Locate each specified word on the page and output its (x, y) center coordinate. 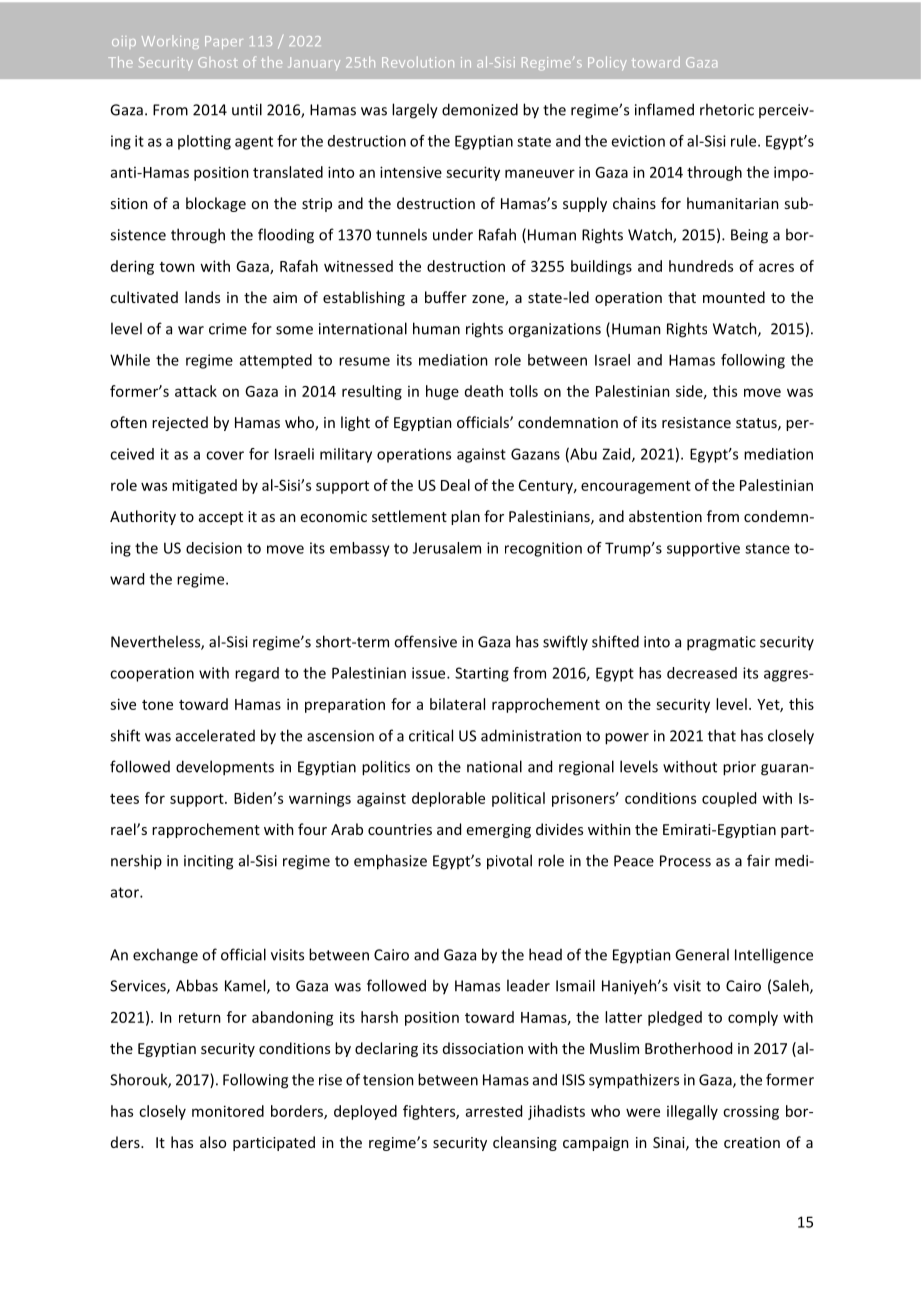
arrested (494, 1111)
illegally (692, 1112)
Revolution (418, 62)
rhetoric (727, 109)
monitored (228, 1111)
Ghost (218, 62)
